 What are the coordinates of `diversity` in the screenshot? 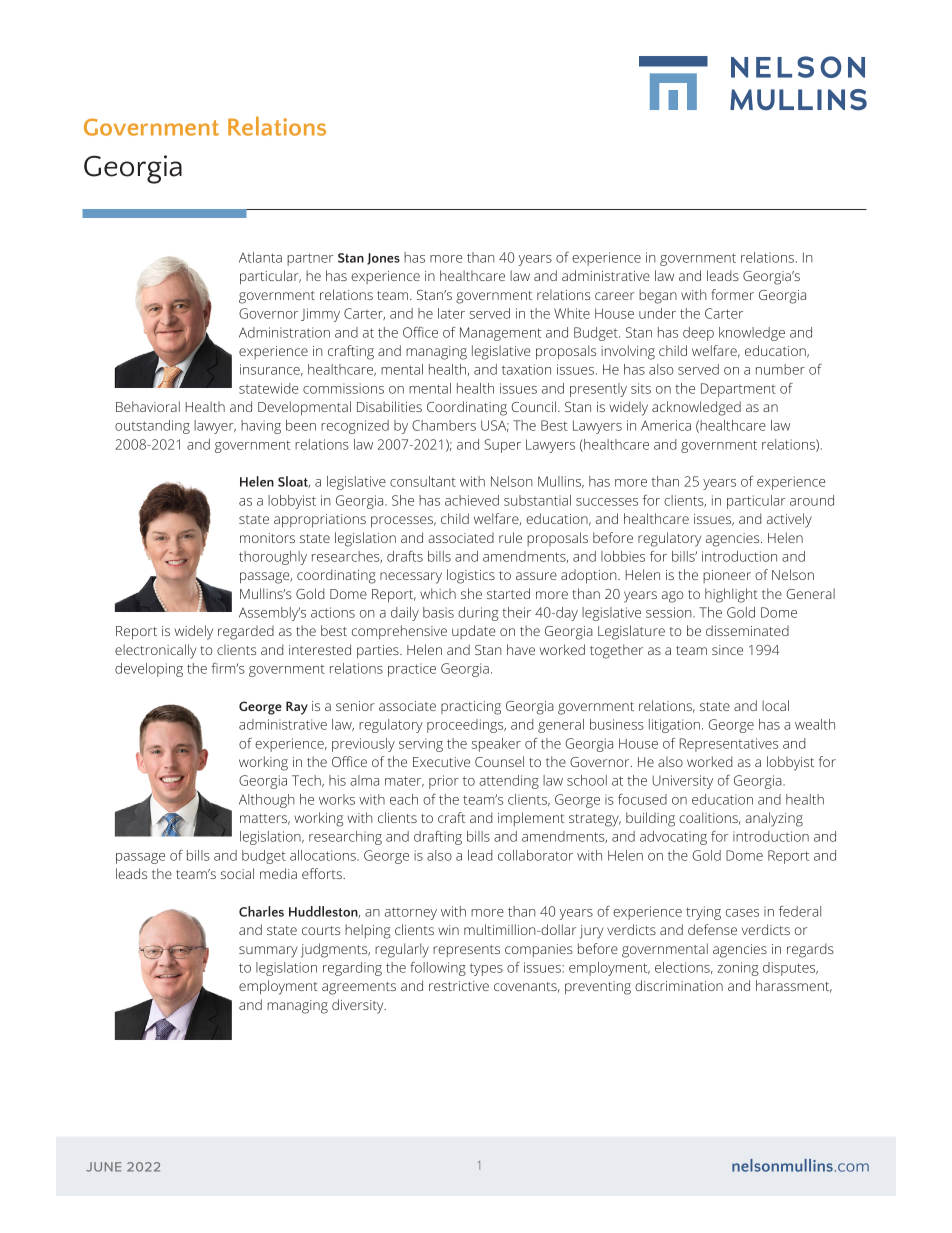 It's located at (359, 1006).
